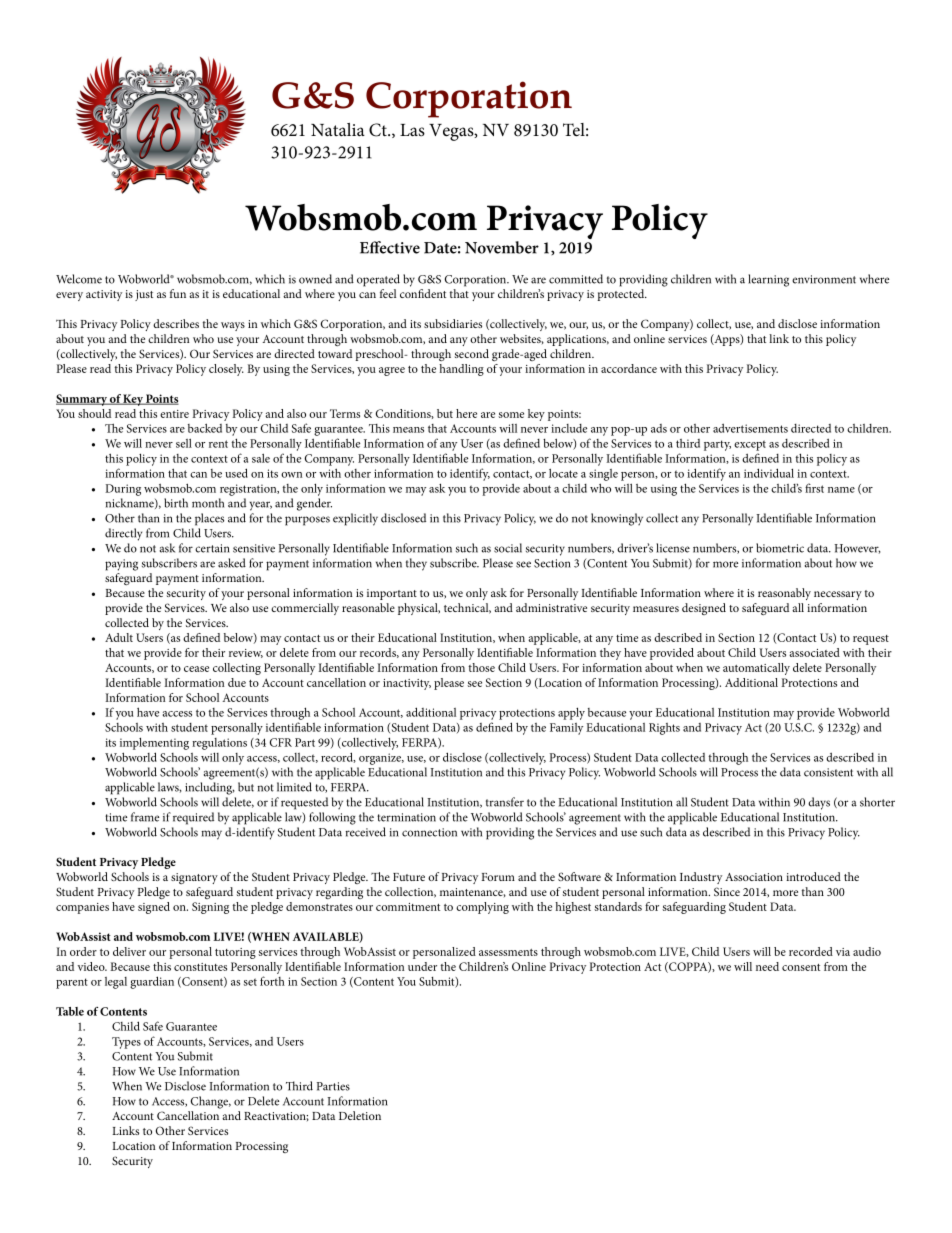  Describe the element at coordinates (505, 802) in the page. I see `transfer` at that location.
